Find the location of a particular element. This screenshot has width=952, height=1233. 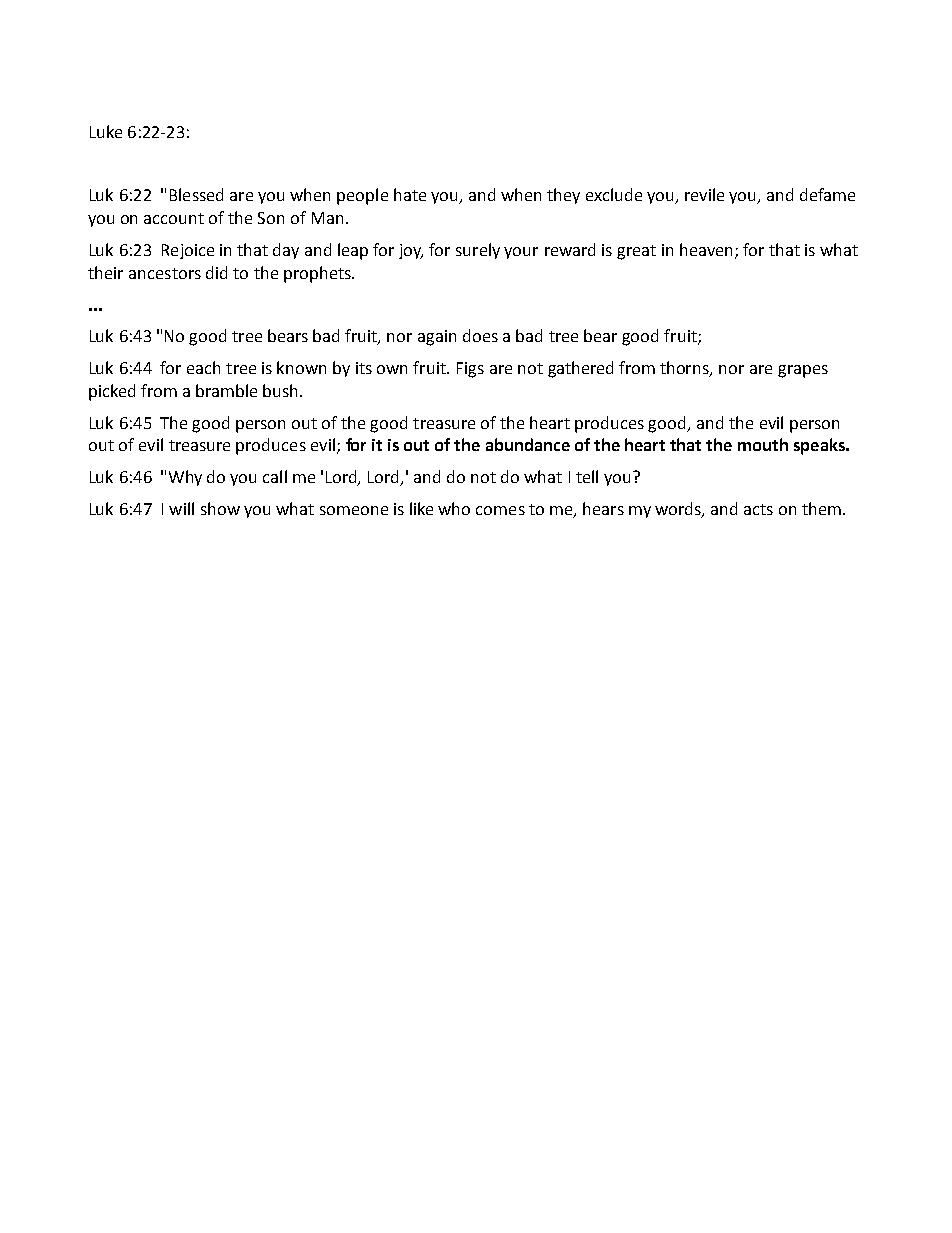

grapes is located at coordinates (803, 371).
